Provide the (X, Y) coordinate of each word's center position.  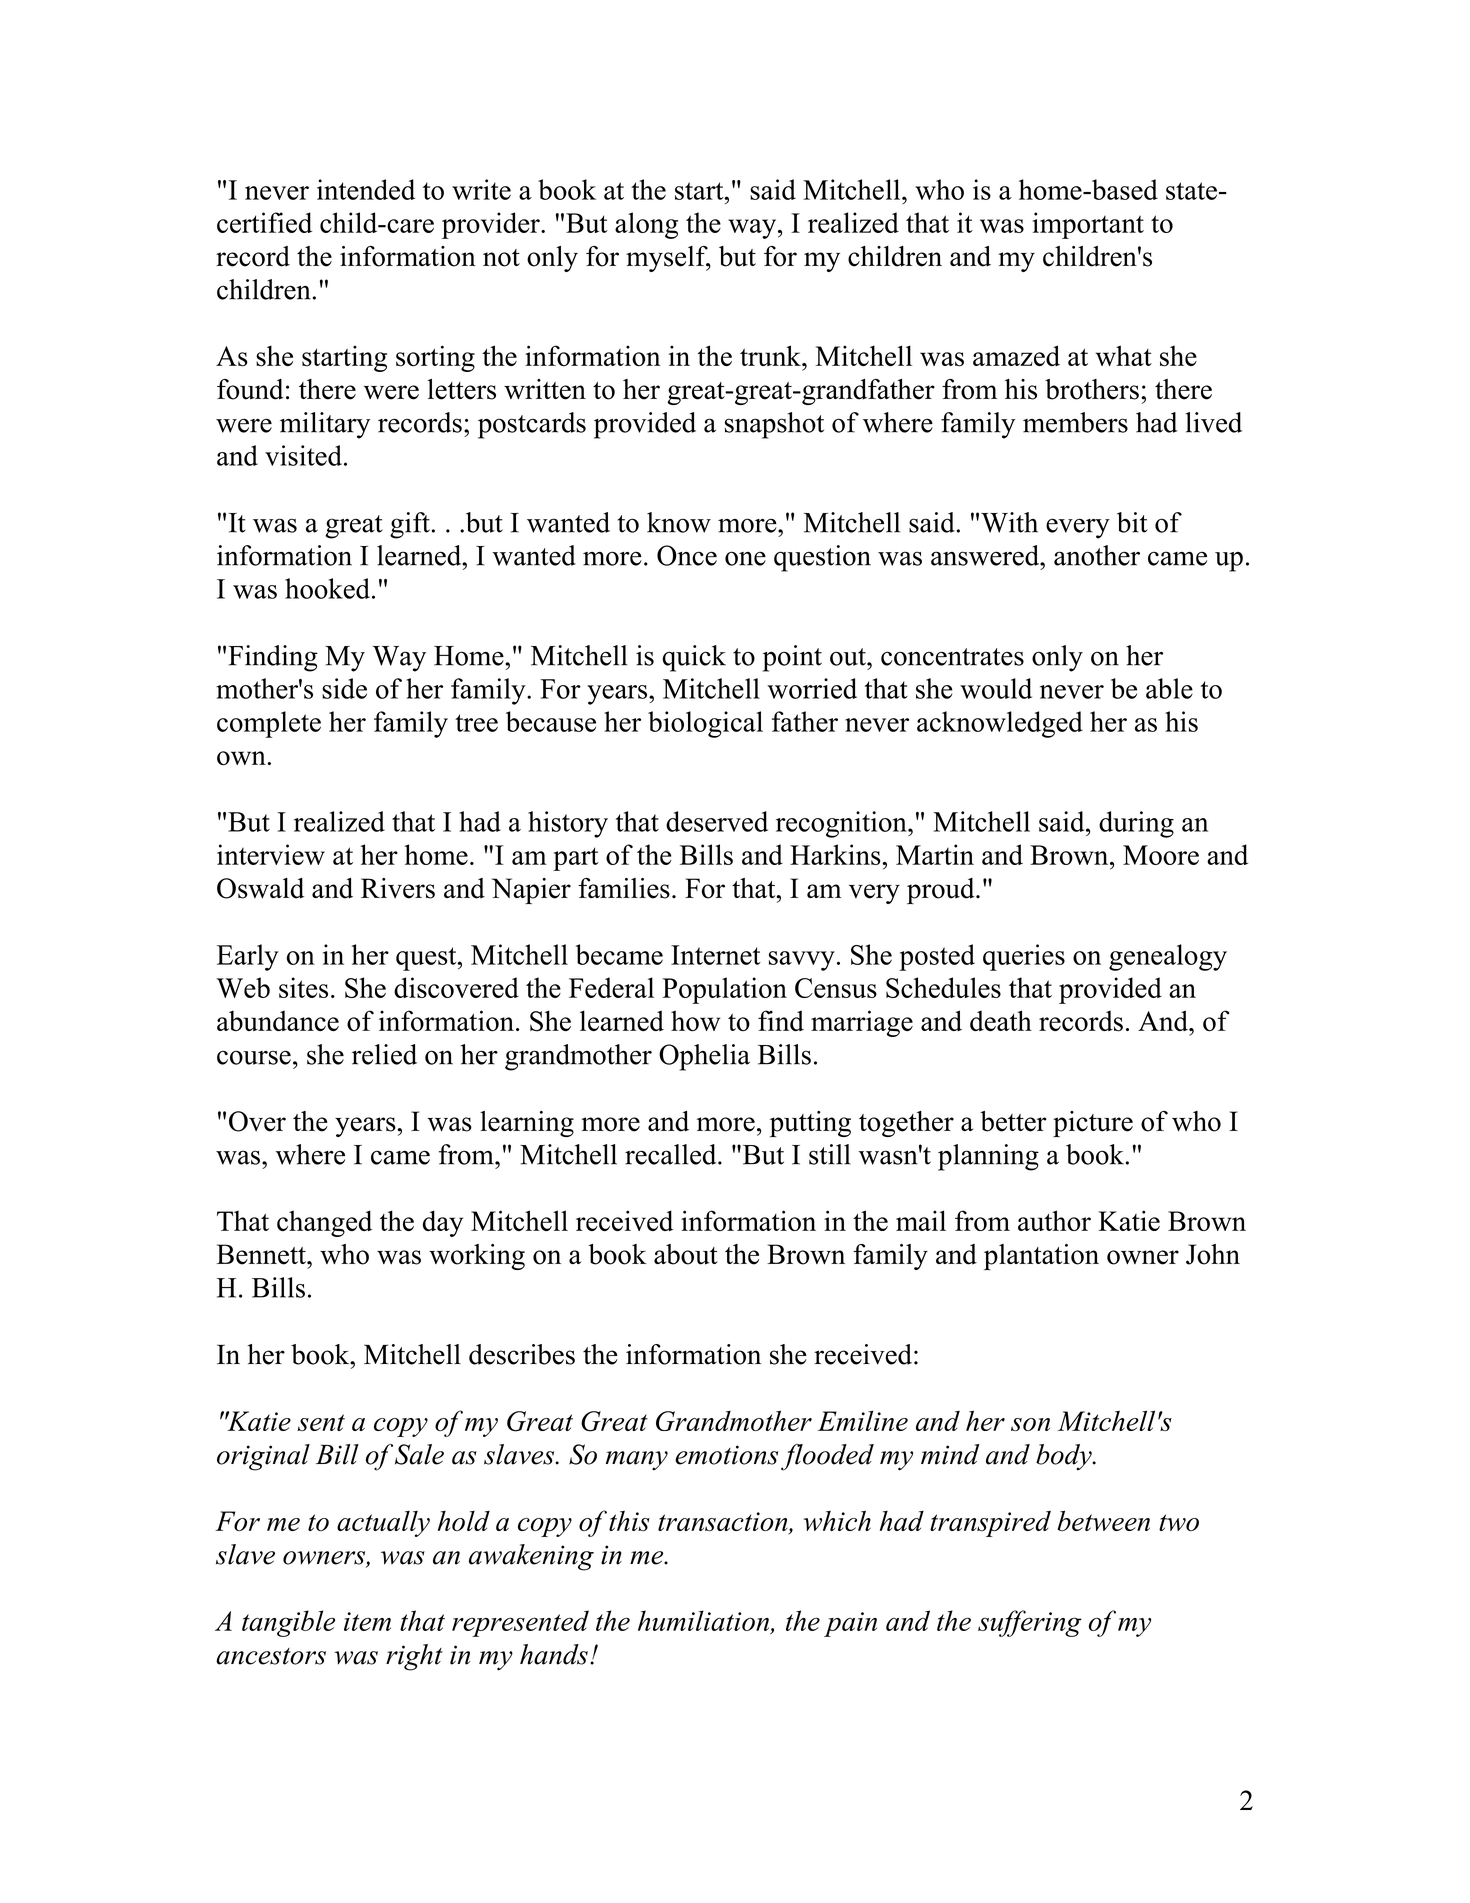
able (1169, 688)
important (1088, 225)
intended (366, 189)
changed (324, 1223)
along (646, 225)
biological (705, 724)
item (367, 1621)
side (344, 688)
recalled (672, 1154)
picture (1093, 1124)
